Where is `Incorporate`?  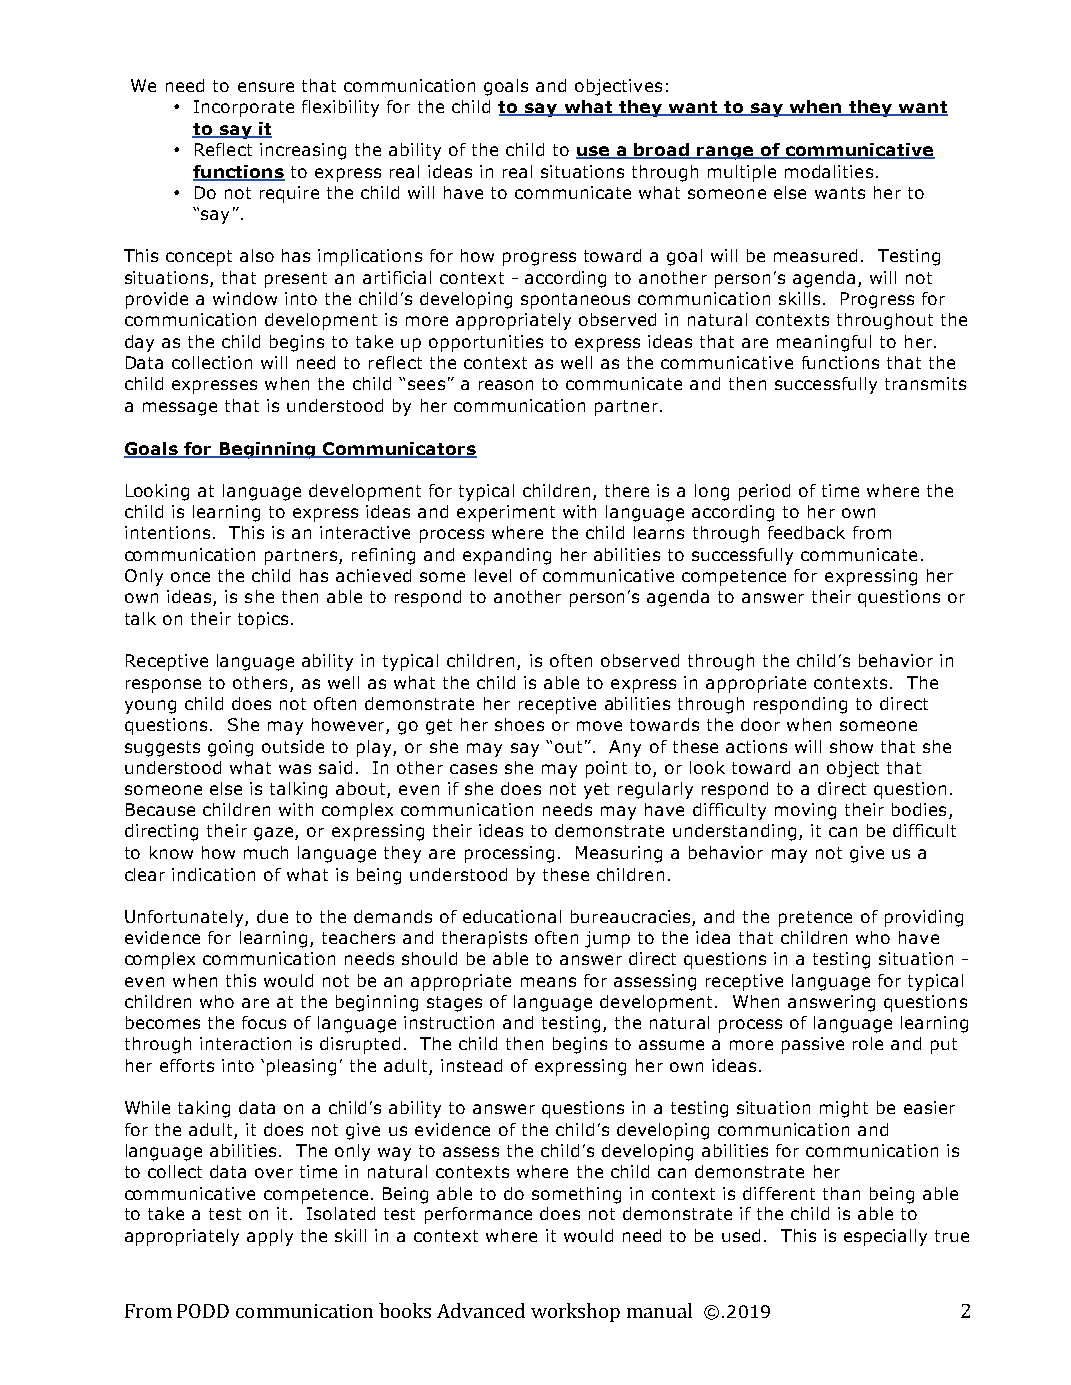
Incorporate is located at coordinates (244, 108).
